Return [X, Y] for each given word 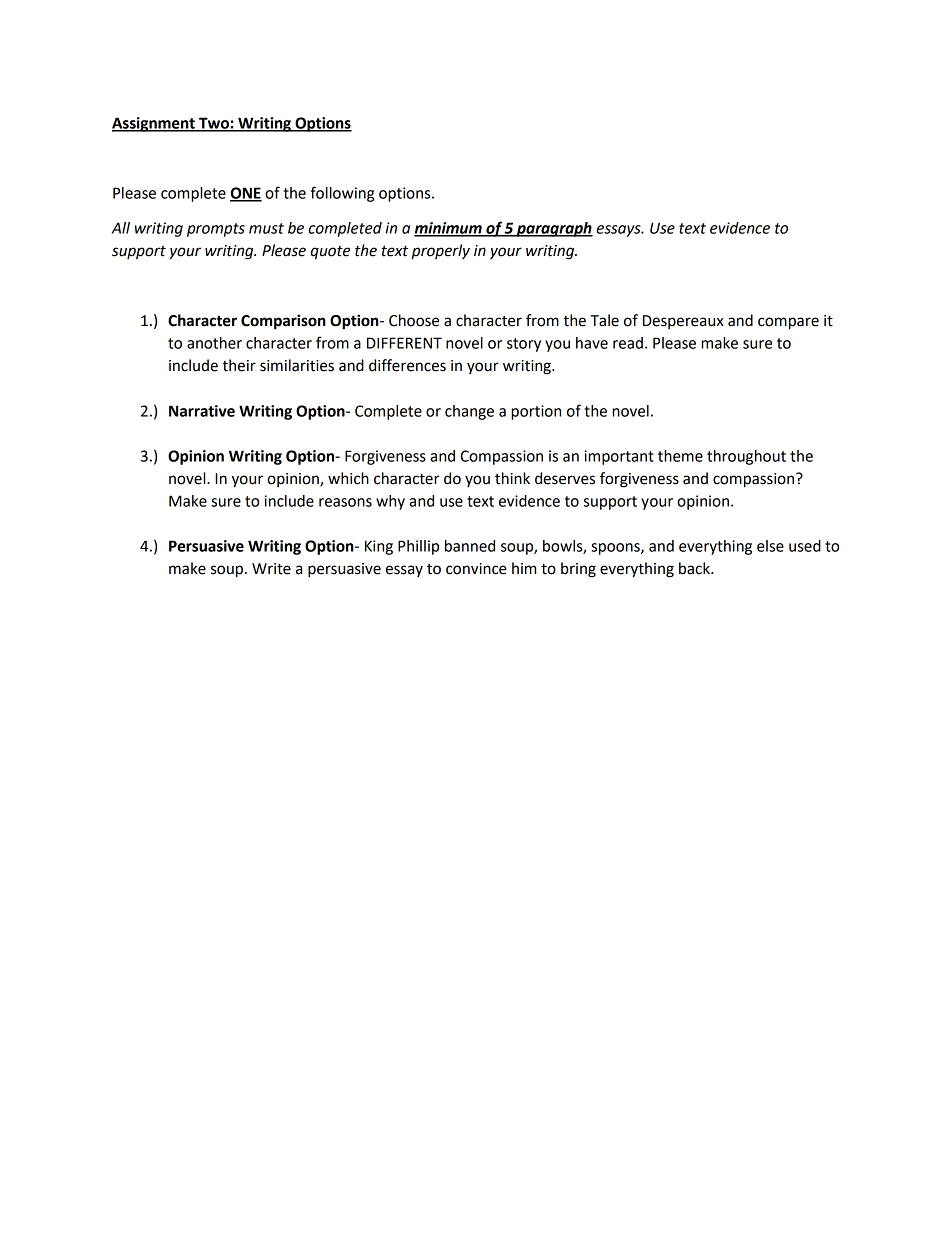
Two [214, 124]
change [469, 412]
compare [788, 323]
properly [441, 252]
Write [271, 569]
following [342, 194]
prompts [216, 230]
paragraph [553, 229]
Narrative [202, 411]
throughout [746, 457]
